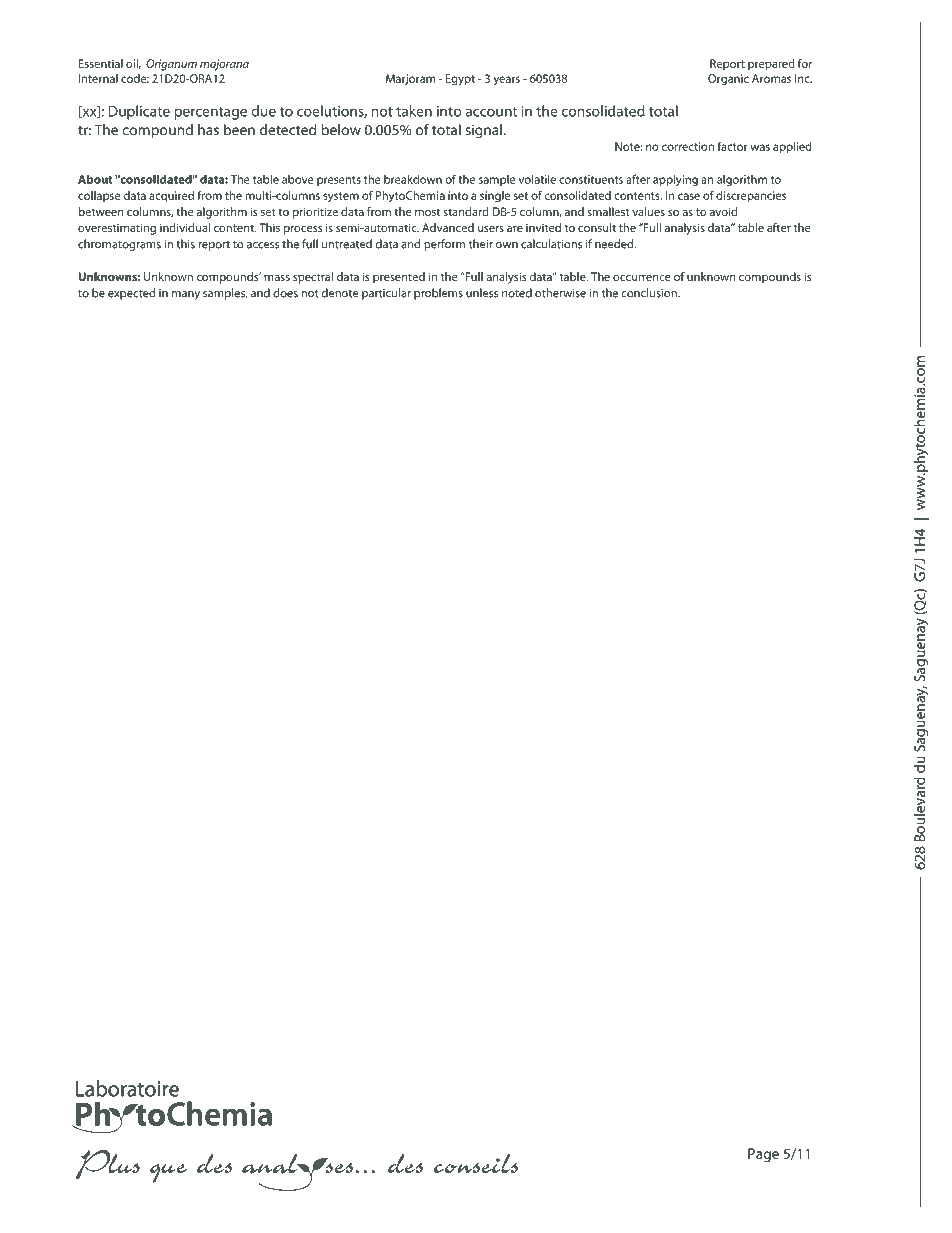  I want to click on occurrence, so click(642, 278).
